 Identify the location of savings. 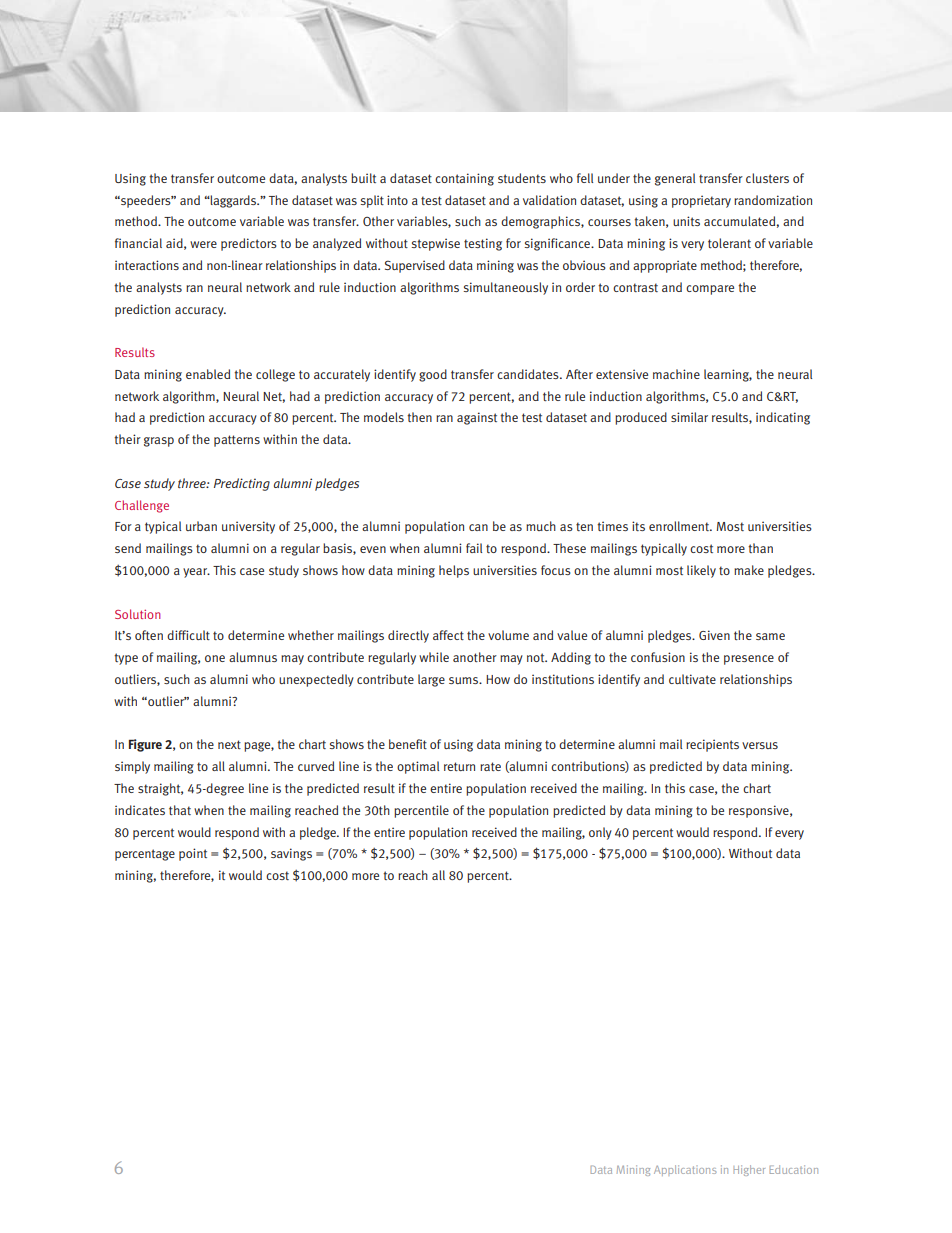
(291, 854).
